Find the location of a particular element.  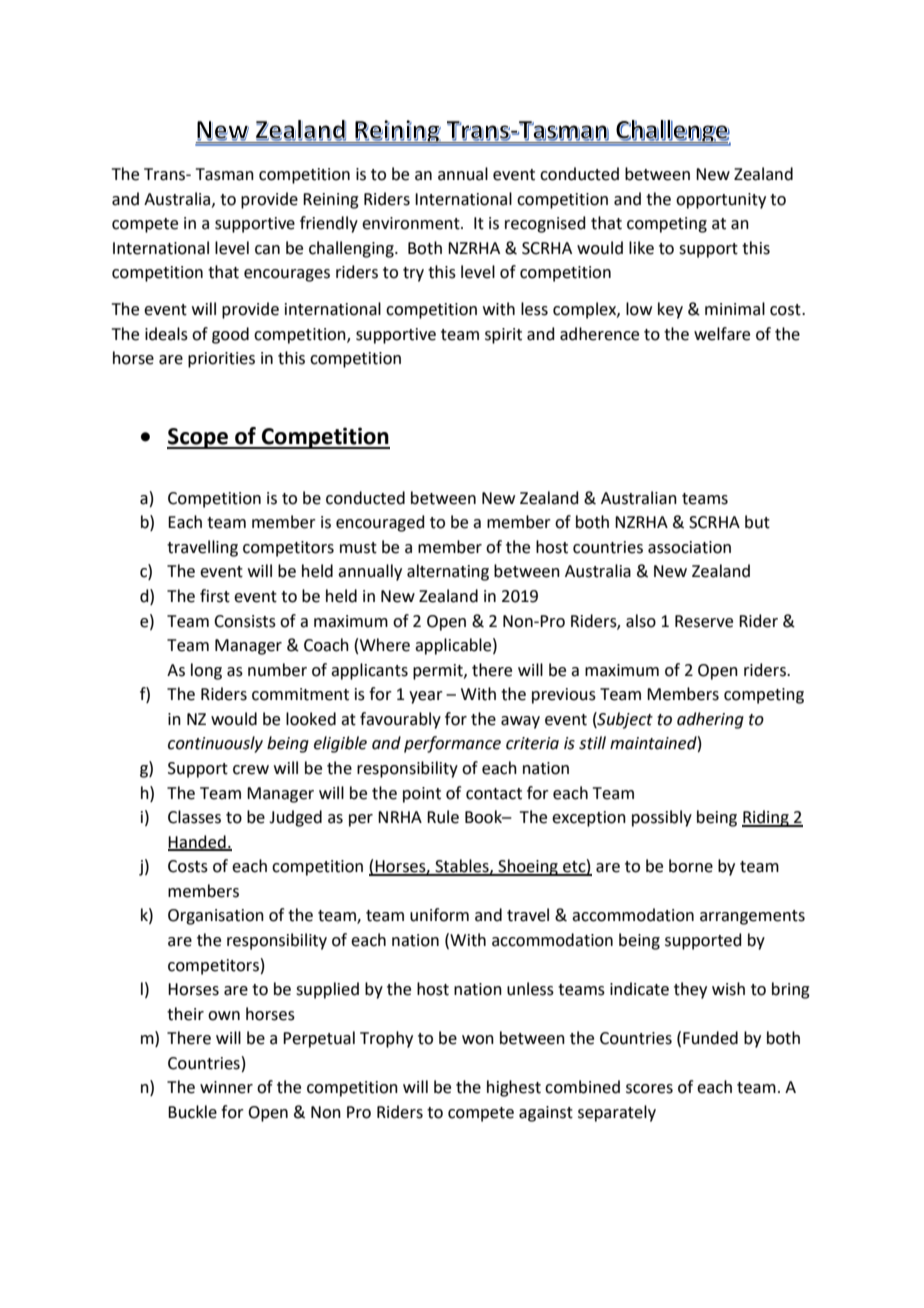

Scope is located at coordinates (198, 438).
